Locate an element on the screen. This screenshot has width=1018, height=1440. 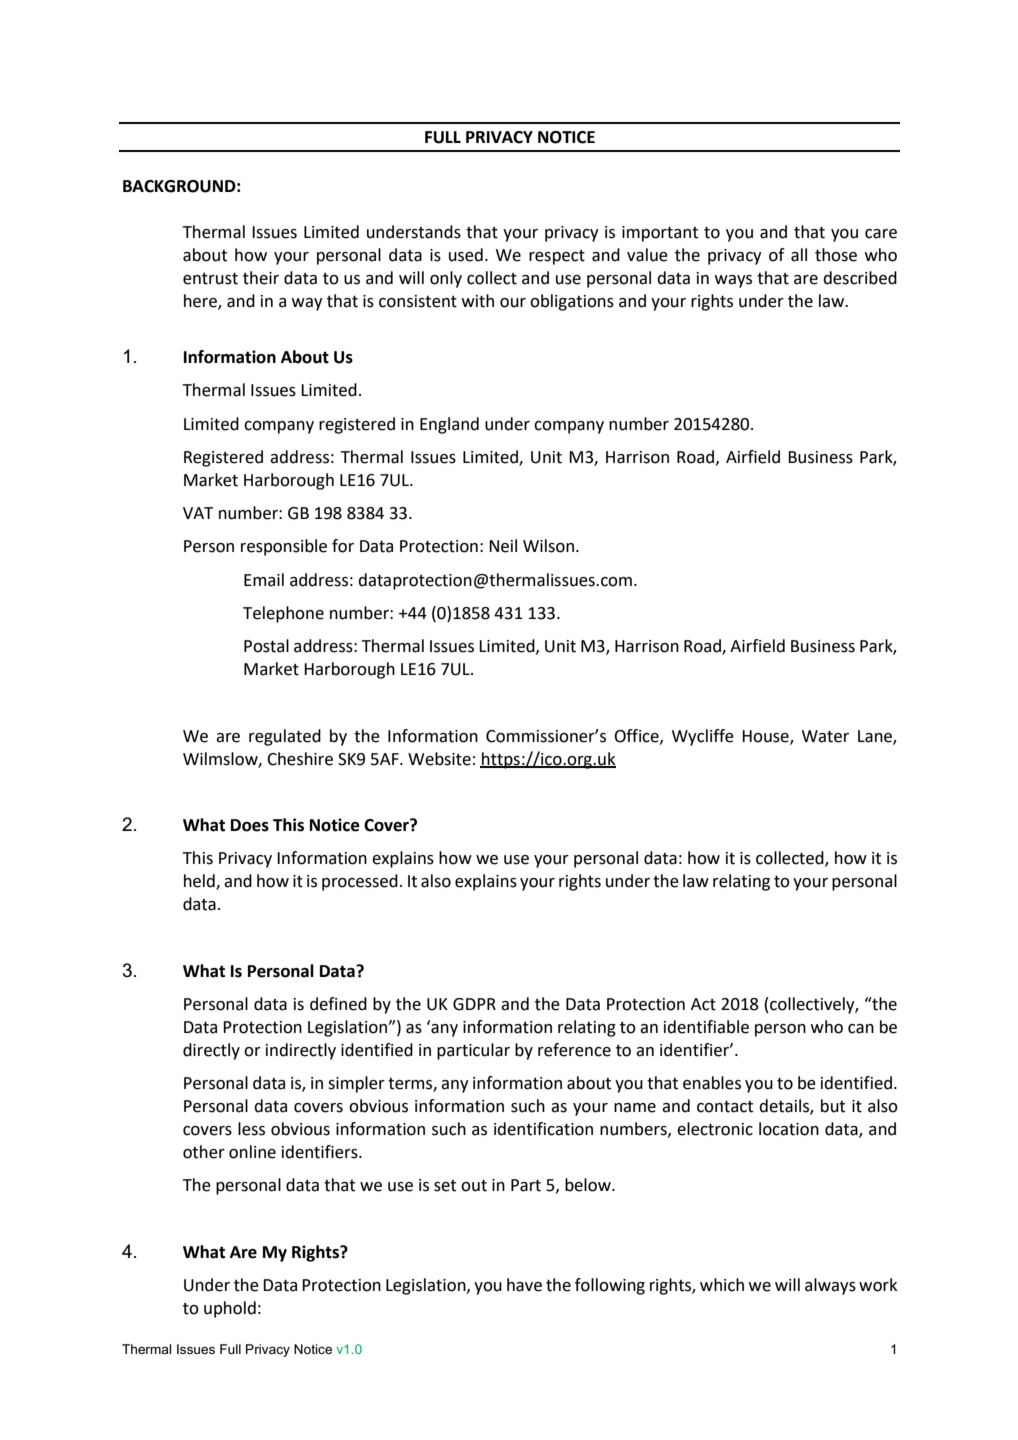
uphold is located at coordinates (230, 1309).
